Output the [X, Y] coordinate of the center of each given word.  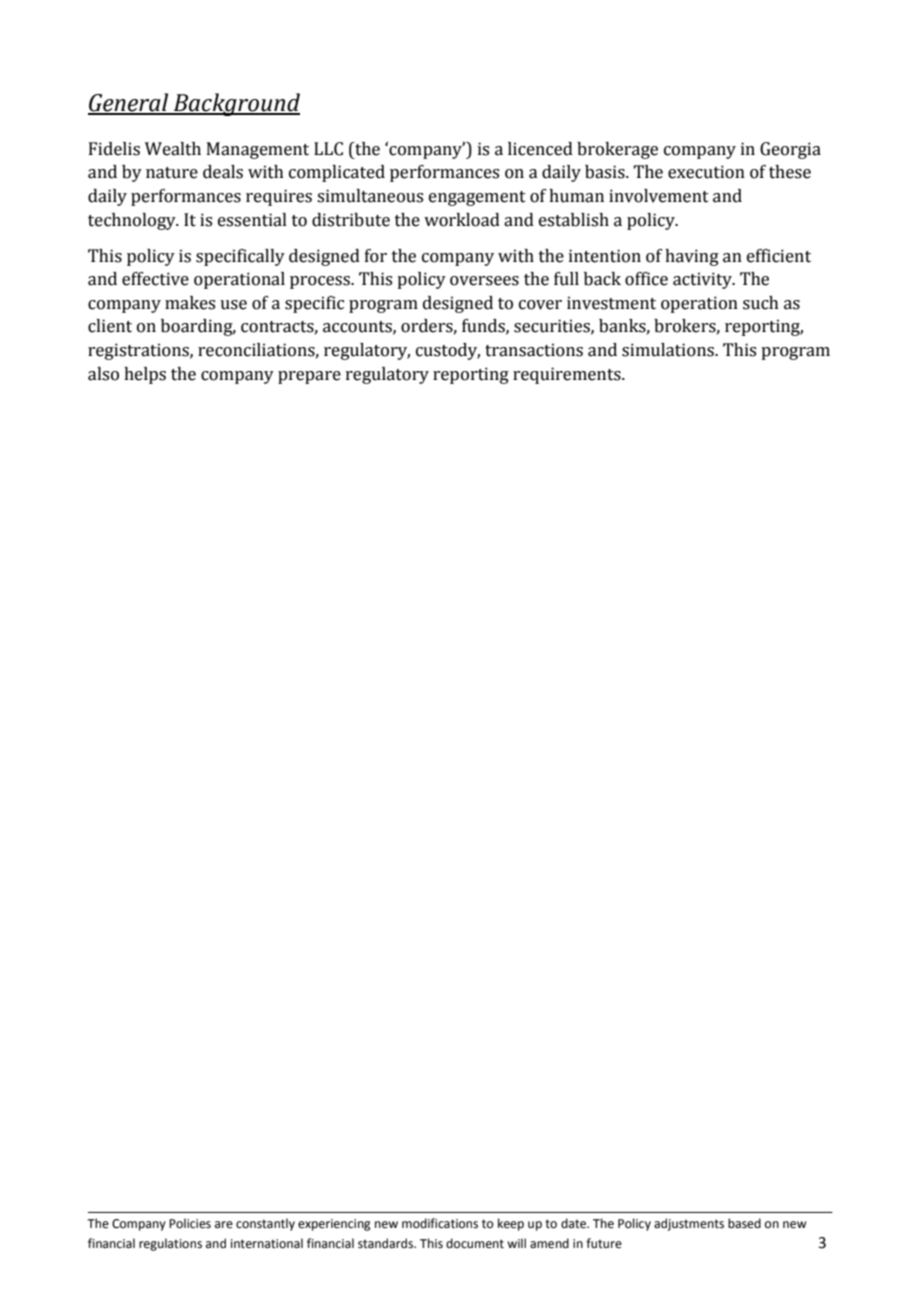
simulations [669, 350]
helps [145, 375]
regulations [170, 1244]
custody [448, 351]
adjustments [689, 1224]
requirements [568, 375]
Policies [190, 1223]
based [744, 1223]
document [475, 1243]
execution [706, 172]
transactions [534, 350]
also [103, 374]
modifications [440, 1223]
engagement [477, 198]
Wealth [173, 149]
